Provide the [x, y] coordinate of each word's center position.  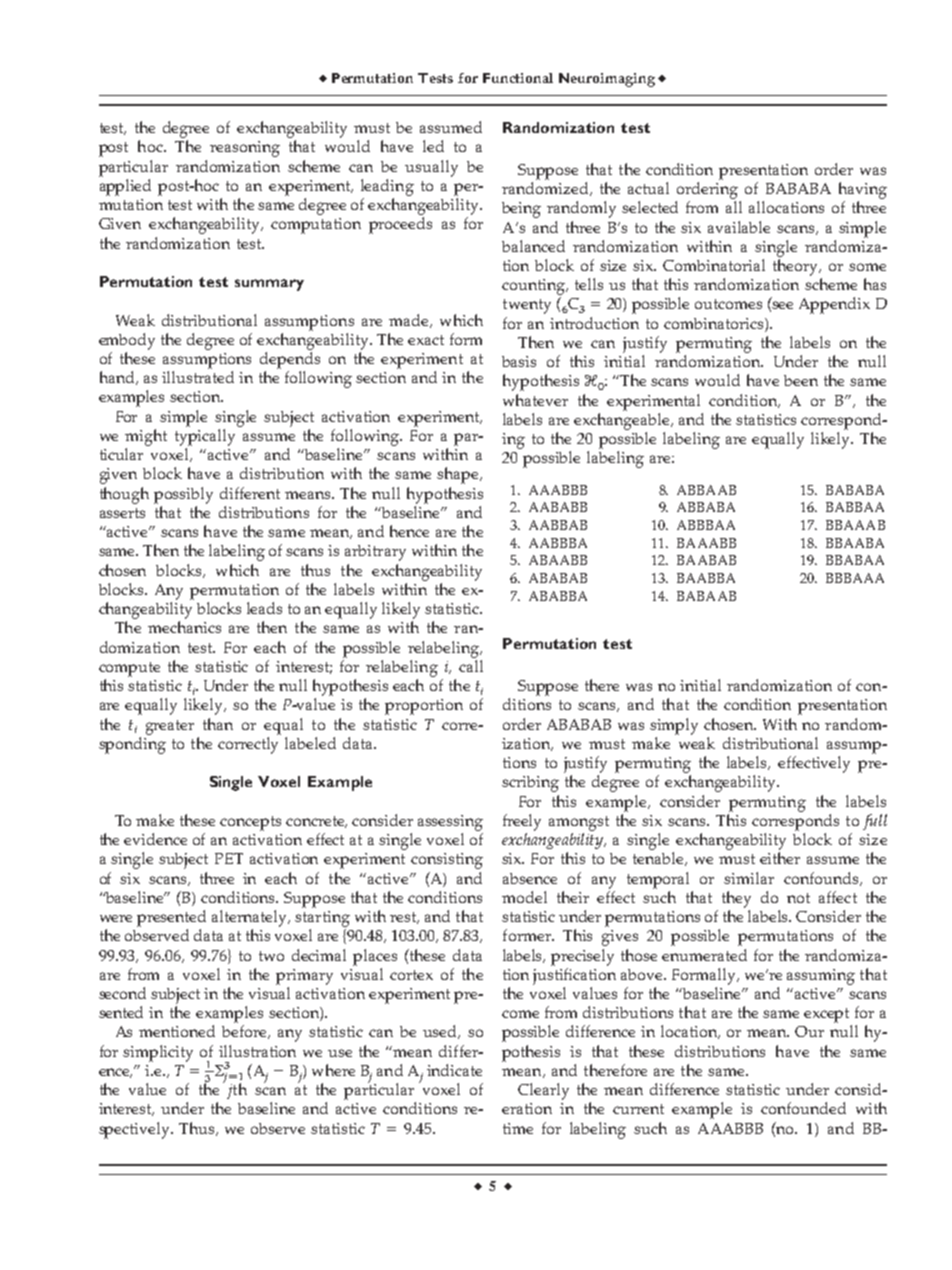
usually [431, 168]
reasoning [245, 149]
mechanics [184, 627]
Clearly [543, 1091]
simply [674, 726]
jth [235, 1090]
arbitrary [375, 553]
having [863, 190]
